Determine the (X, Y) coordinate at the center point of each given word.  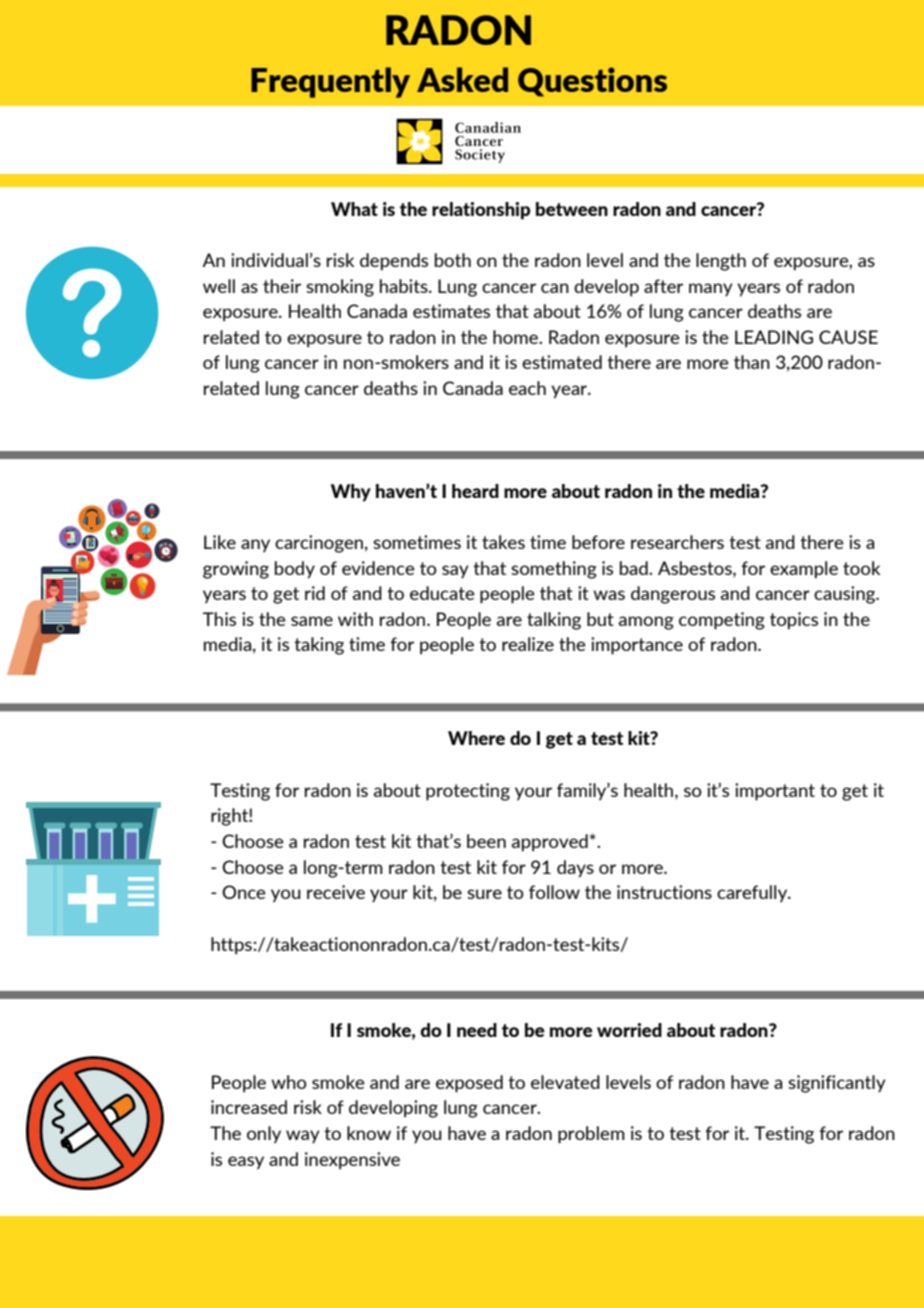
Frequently (330, 82)
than (752, 362)
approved (550, 843)
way (303, 1137)
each (527, 388)
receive (336, 892)
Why (351, 493)
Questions (592, 82)
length (721, 262)
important (775, 792)
